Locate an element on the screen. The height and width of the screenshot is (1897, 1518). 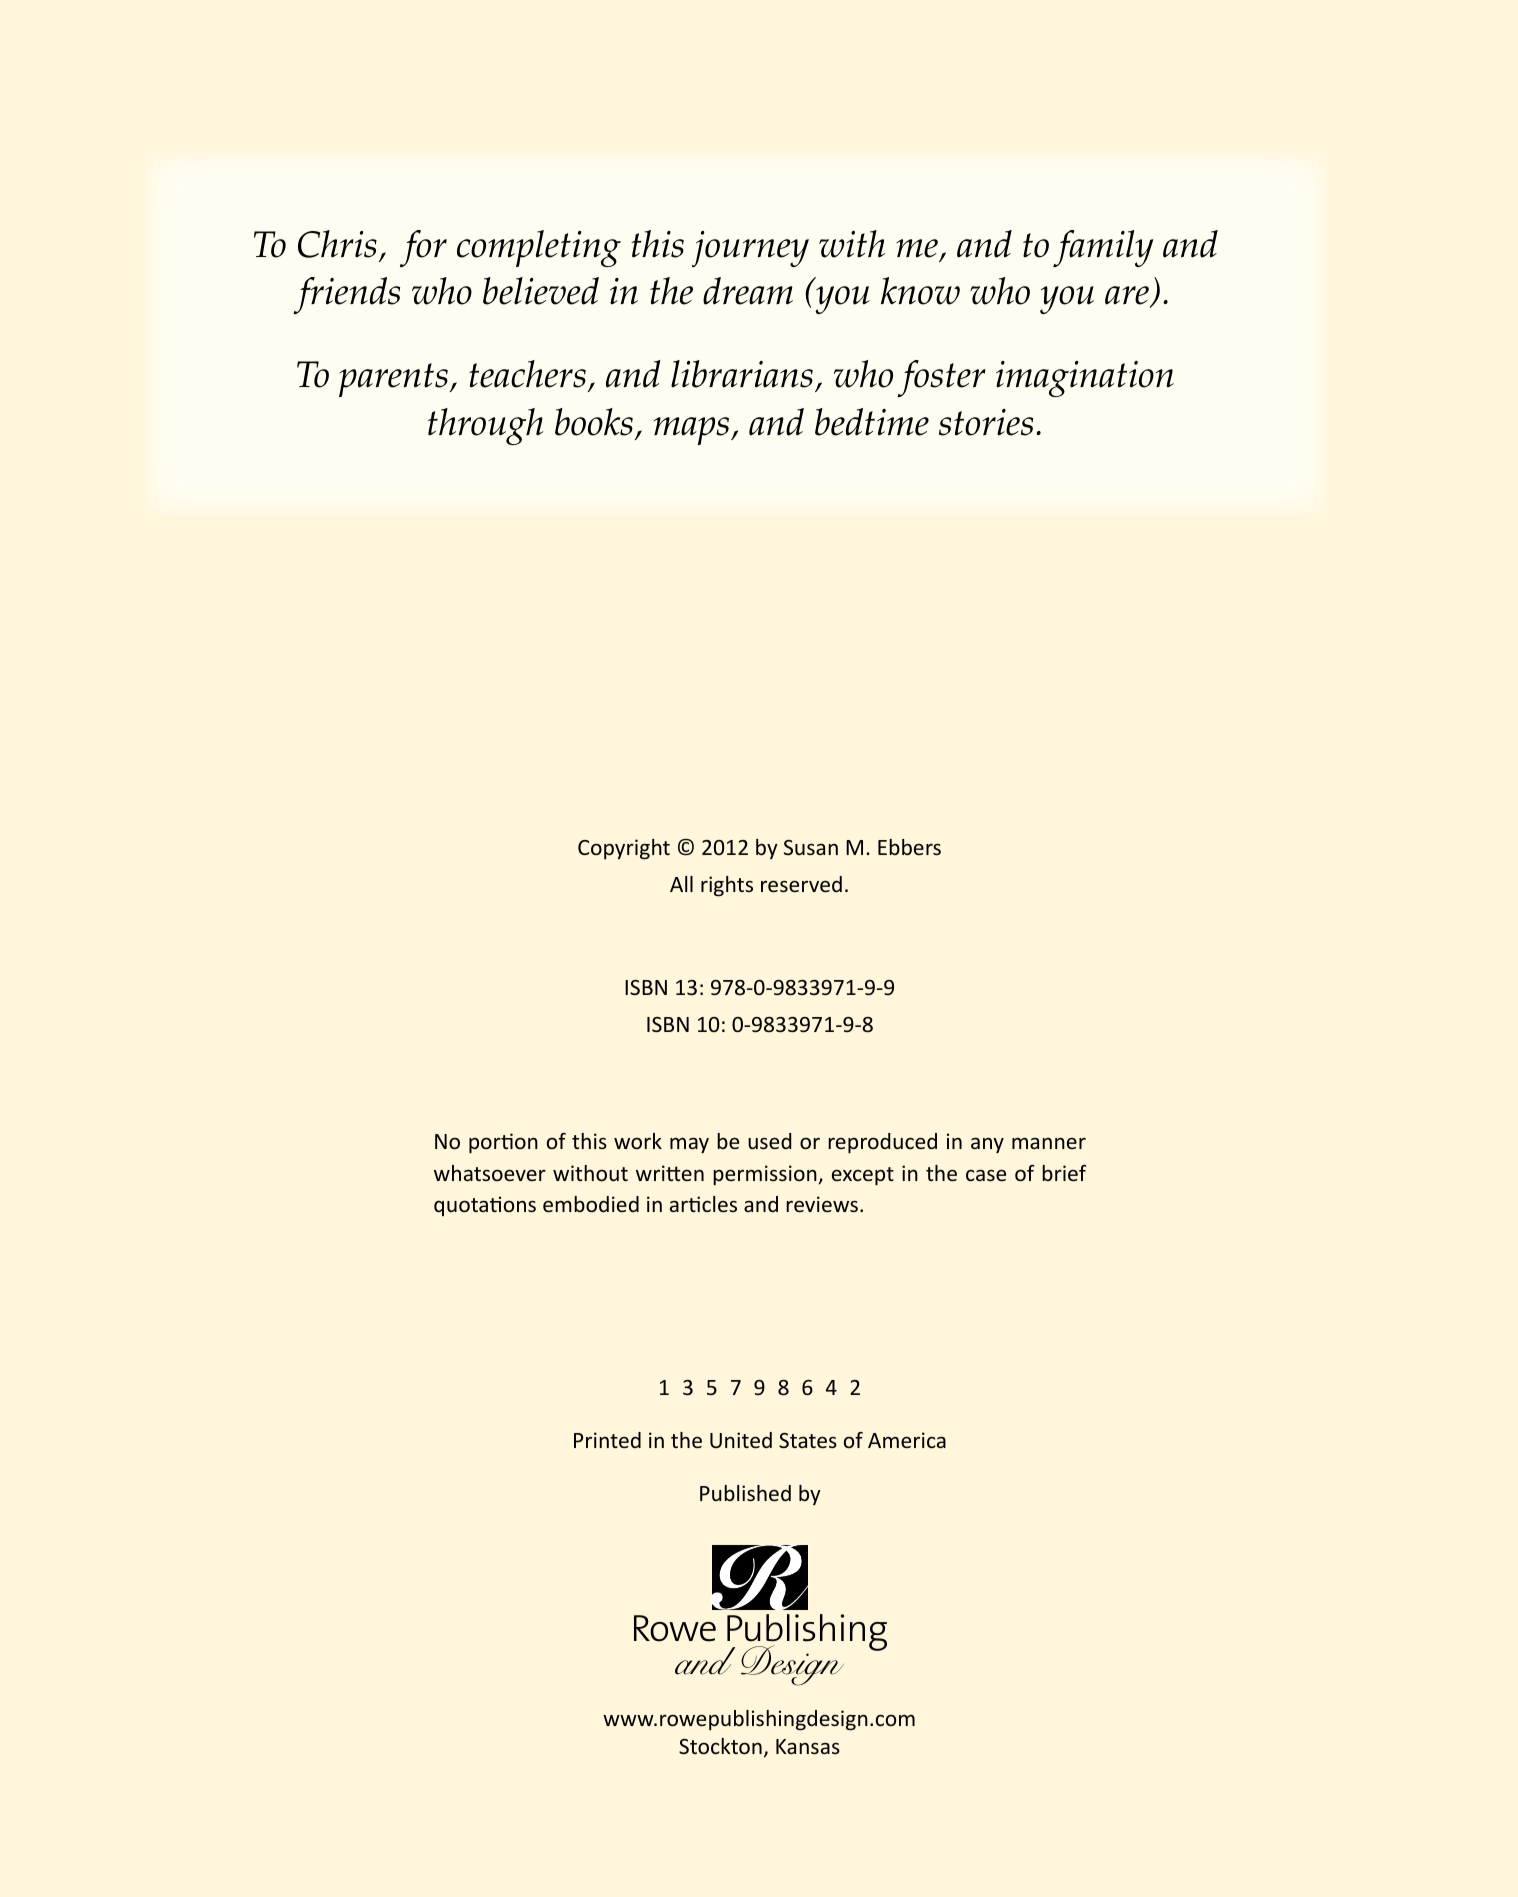
Printed is located at coordinates (607, 1440).
